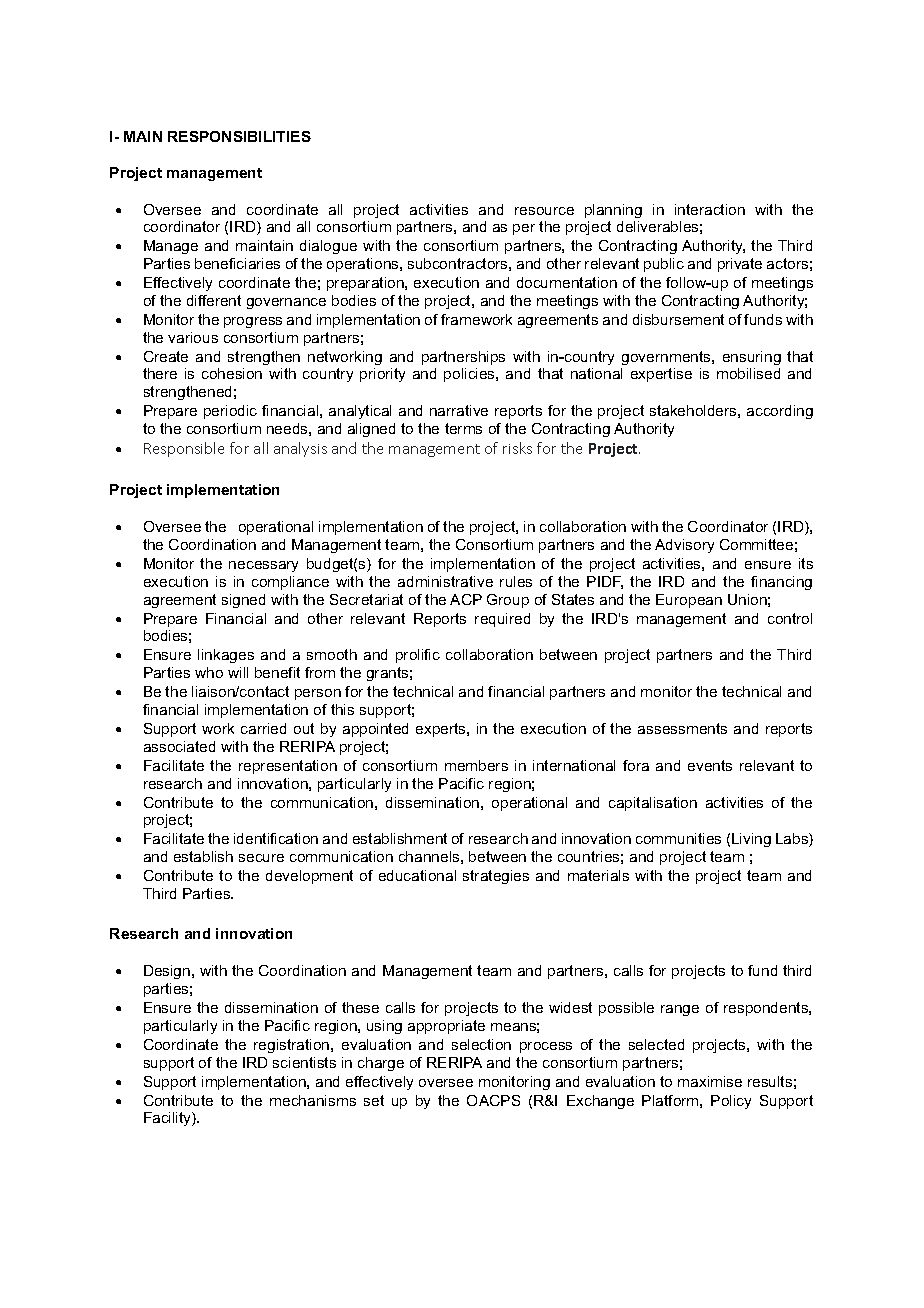  I want to click on signed, so click(243, 601).
